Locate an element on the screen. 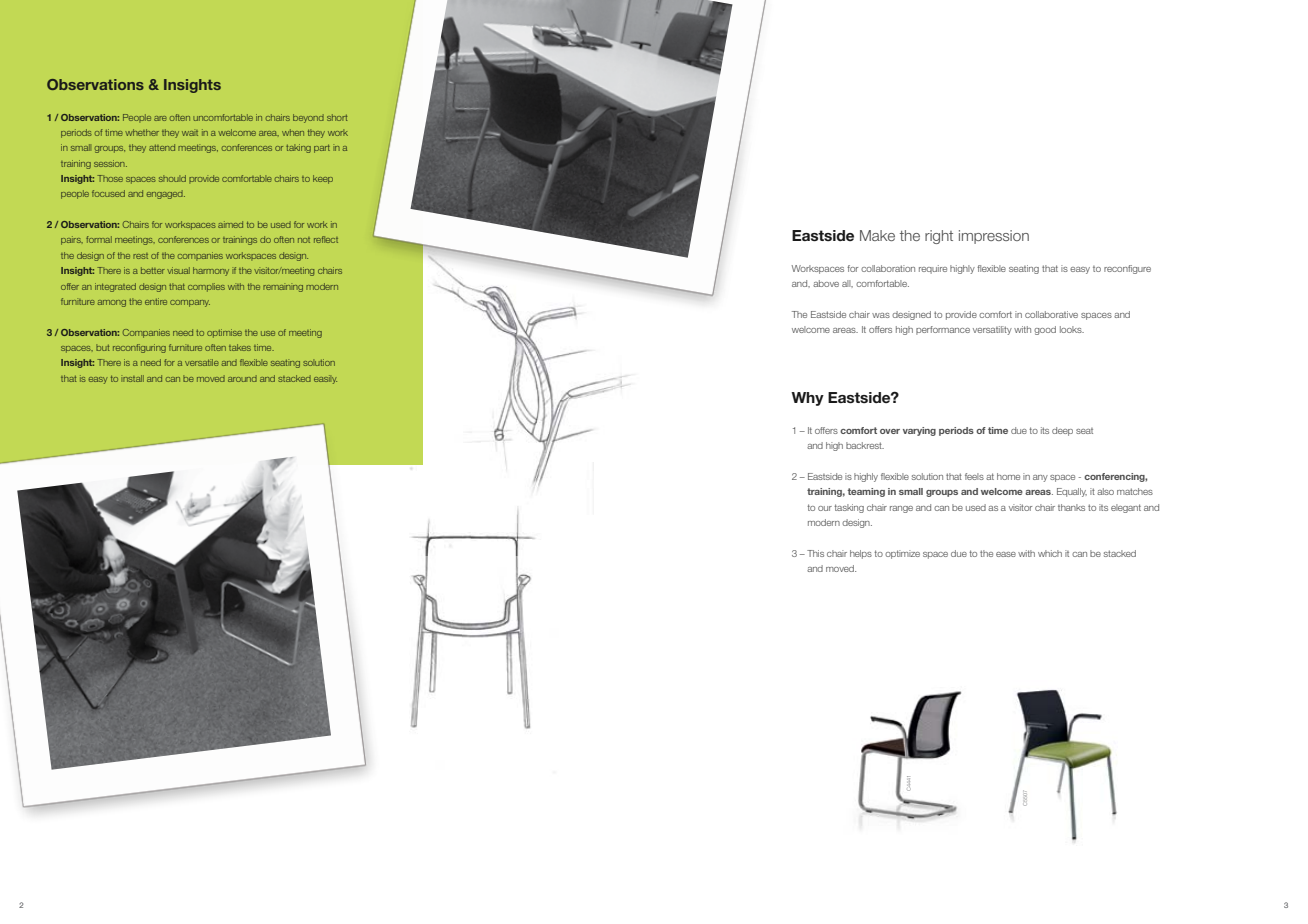 This screenshot has height=924, width=1308. wait is located at coordinates (190, 132).
